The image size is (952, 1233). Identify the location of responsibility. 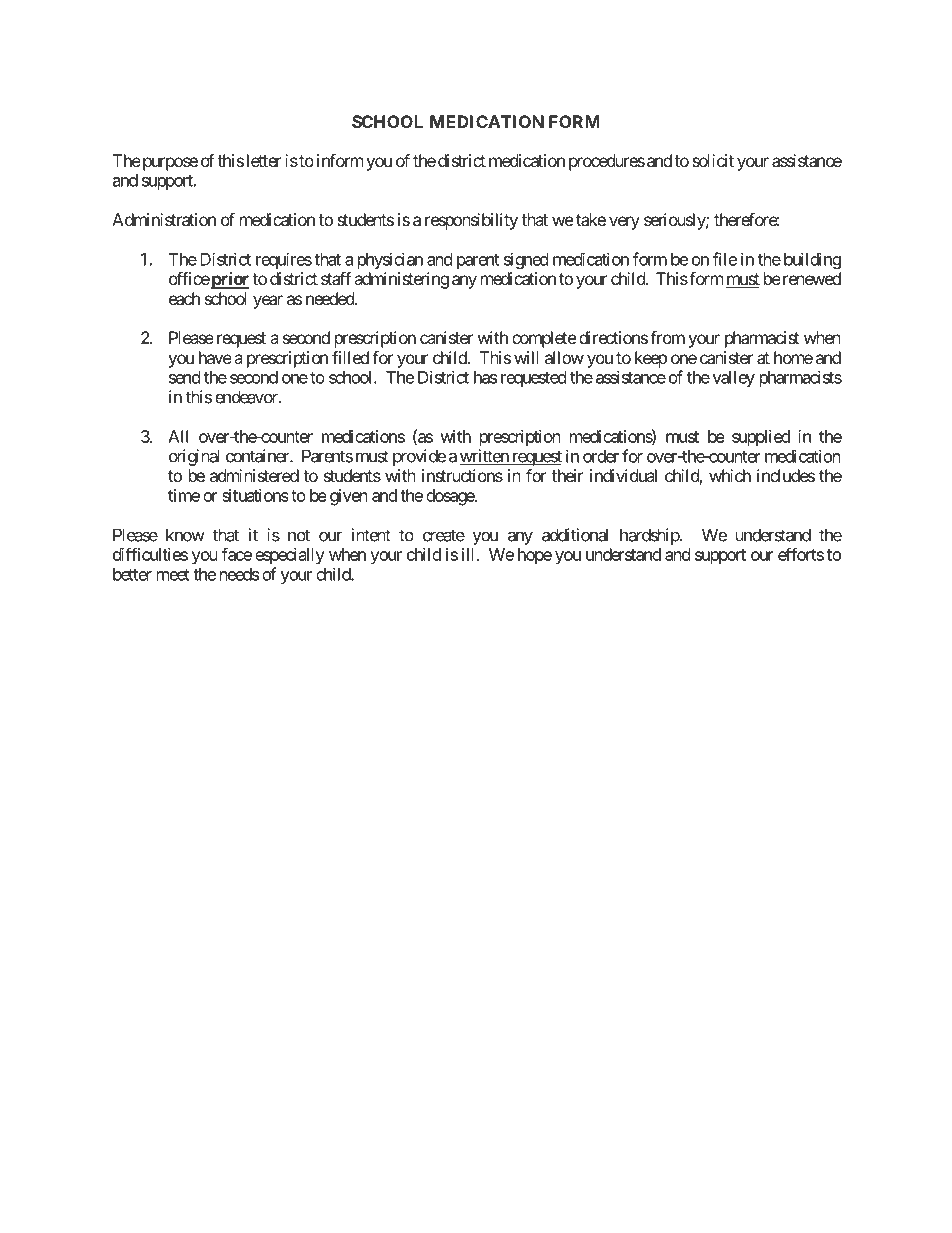
(471, 221).
